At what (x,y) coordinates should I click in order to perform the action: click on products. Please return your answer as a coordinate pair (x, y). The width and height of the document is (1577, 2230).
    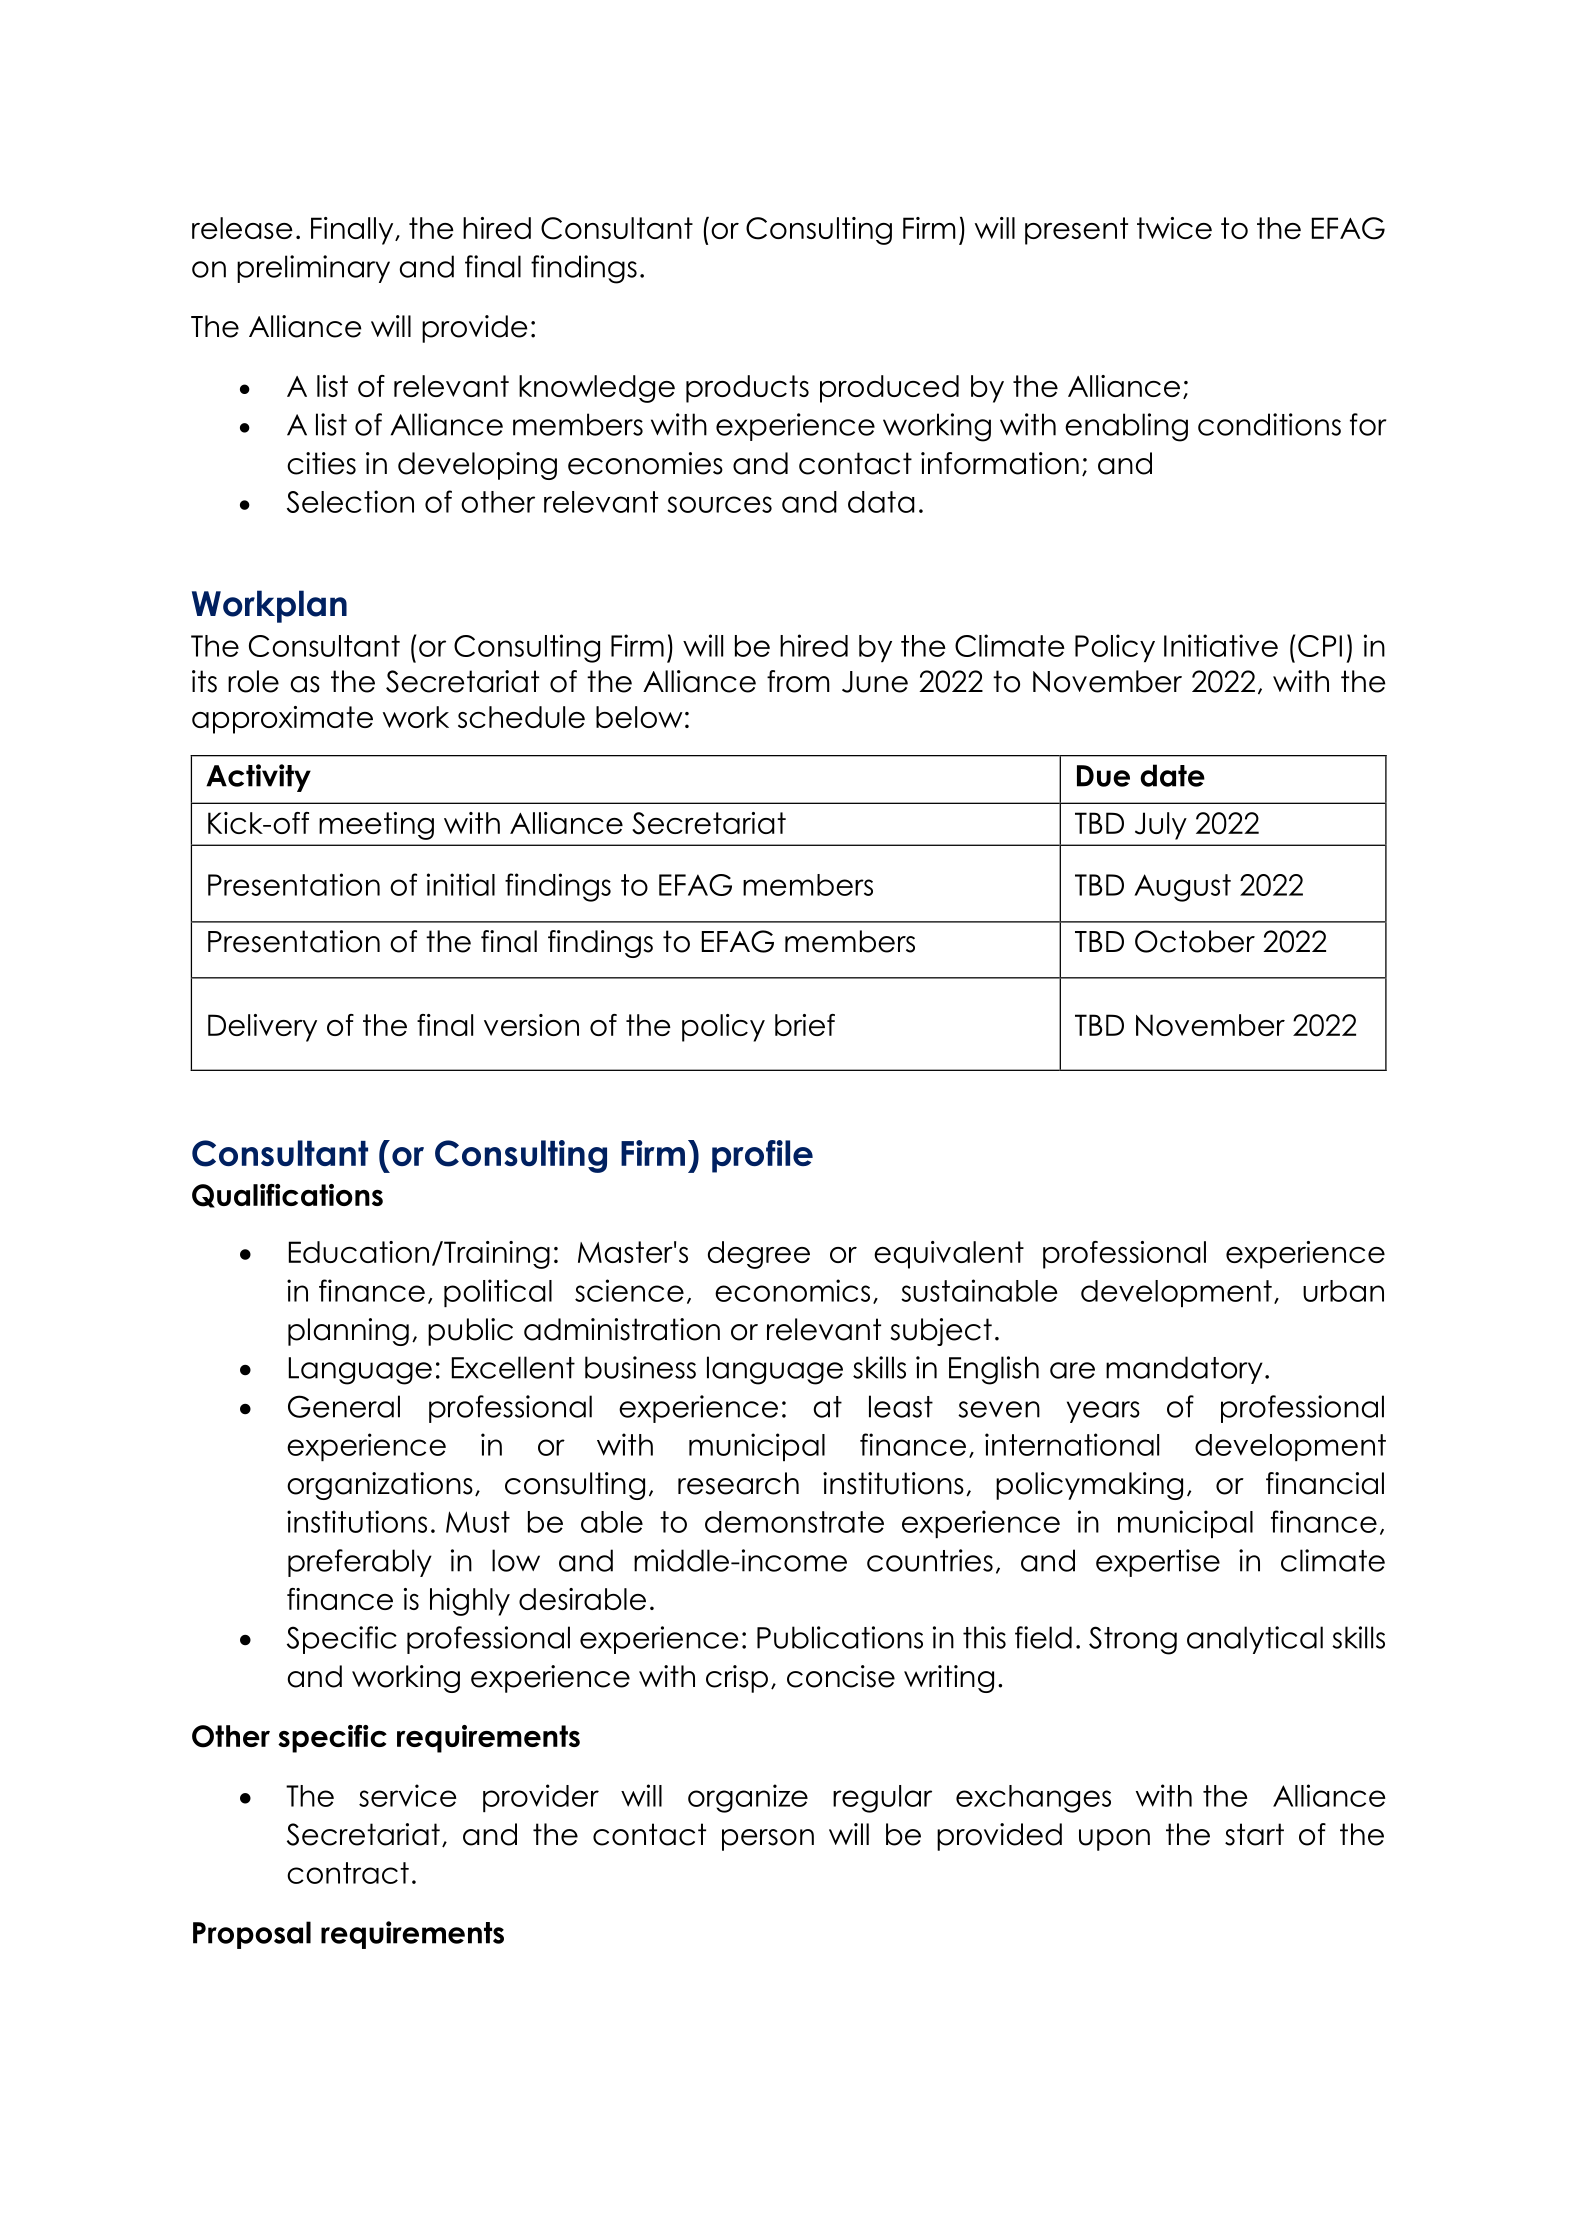
    Looking at the image, I should click on (747, 389).
